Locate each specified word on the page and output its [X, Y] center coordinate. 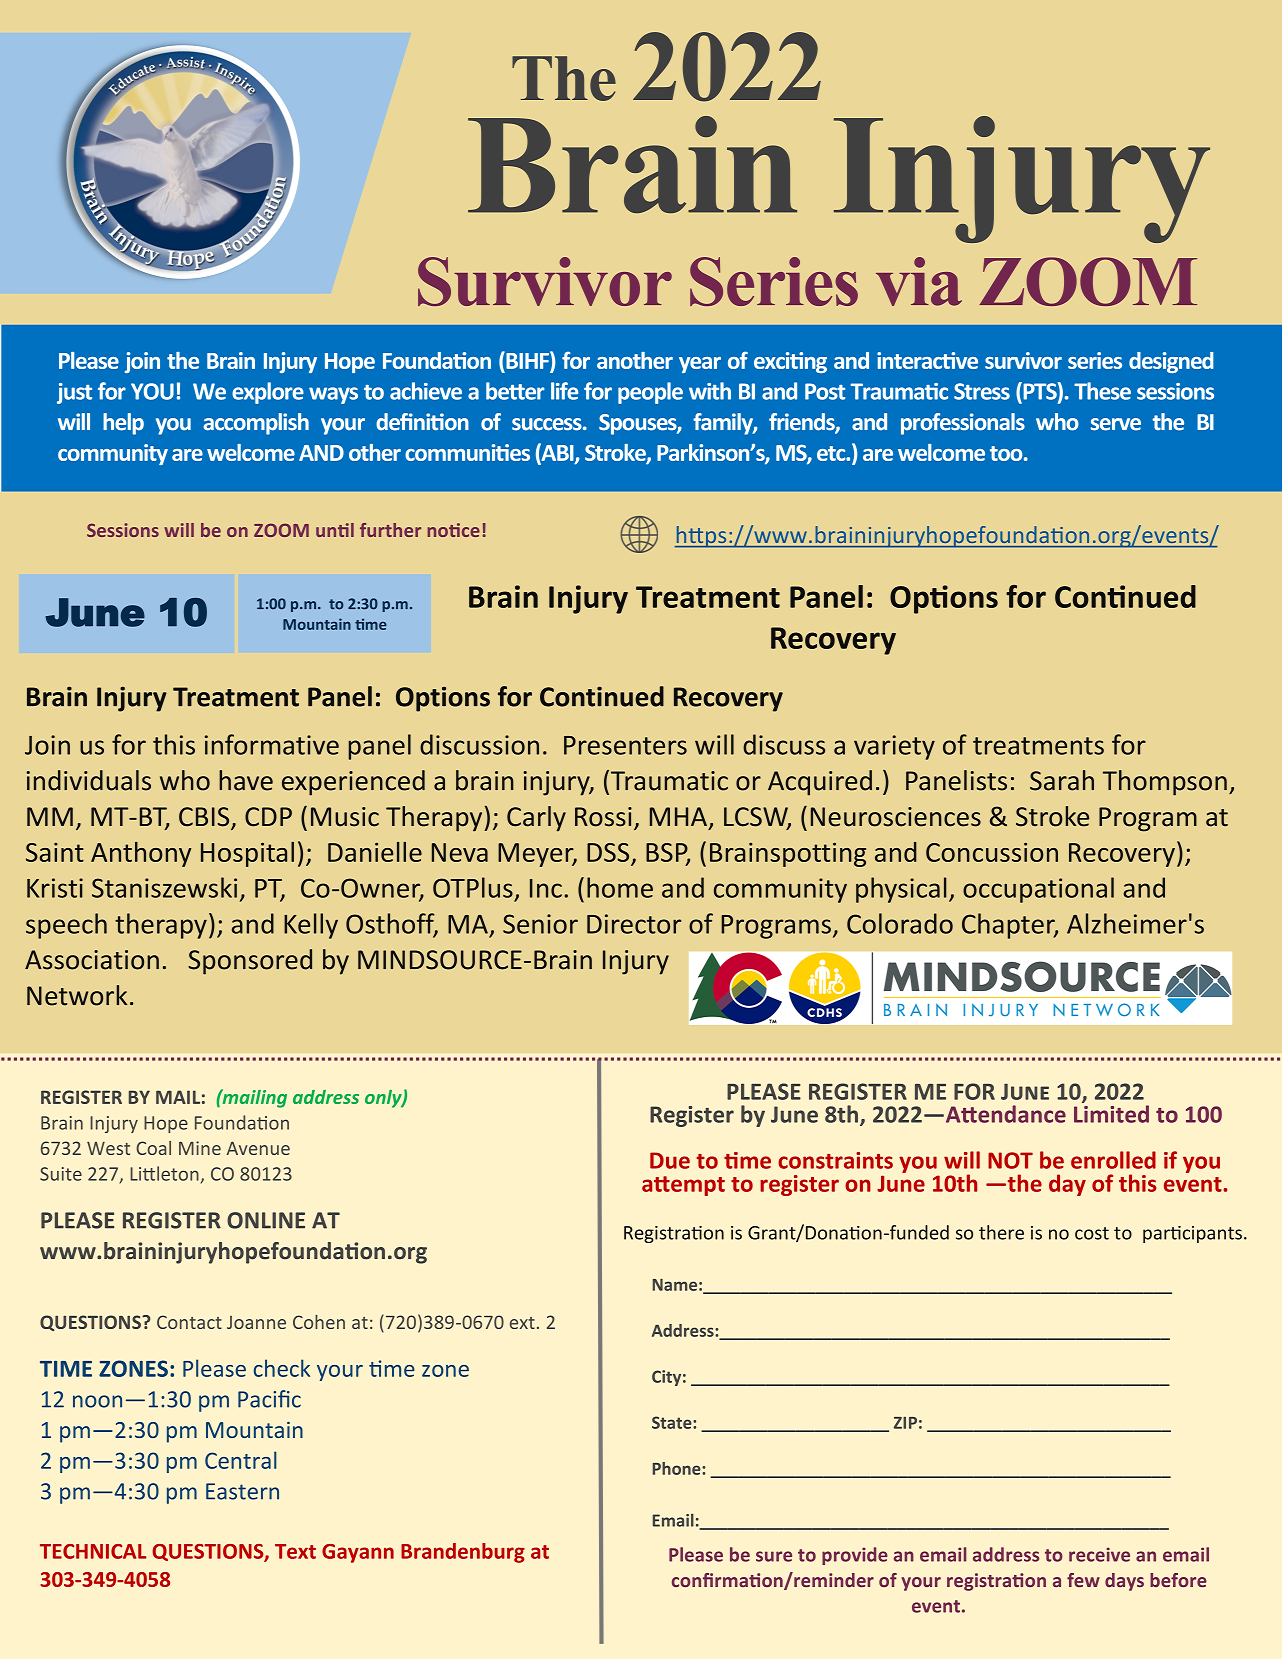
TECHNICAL [93, 1551]
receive [1099, 1554]
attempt [683, 1186]
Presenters [625, 745]
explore [268, 393]
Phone [678, 1468]
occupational [1038, 890]
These [1102, 391]
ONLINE [266, 1220]
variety [894, 747]
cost [1092, 1233]
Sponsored [250, 962]
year [700, 365]
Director [634, 924]
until [335, 530]
